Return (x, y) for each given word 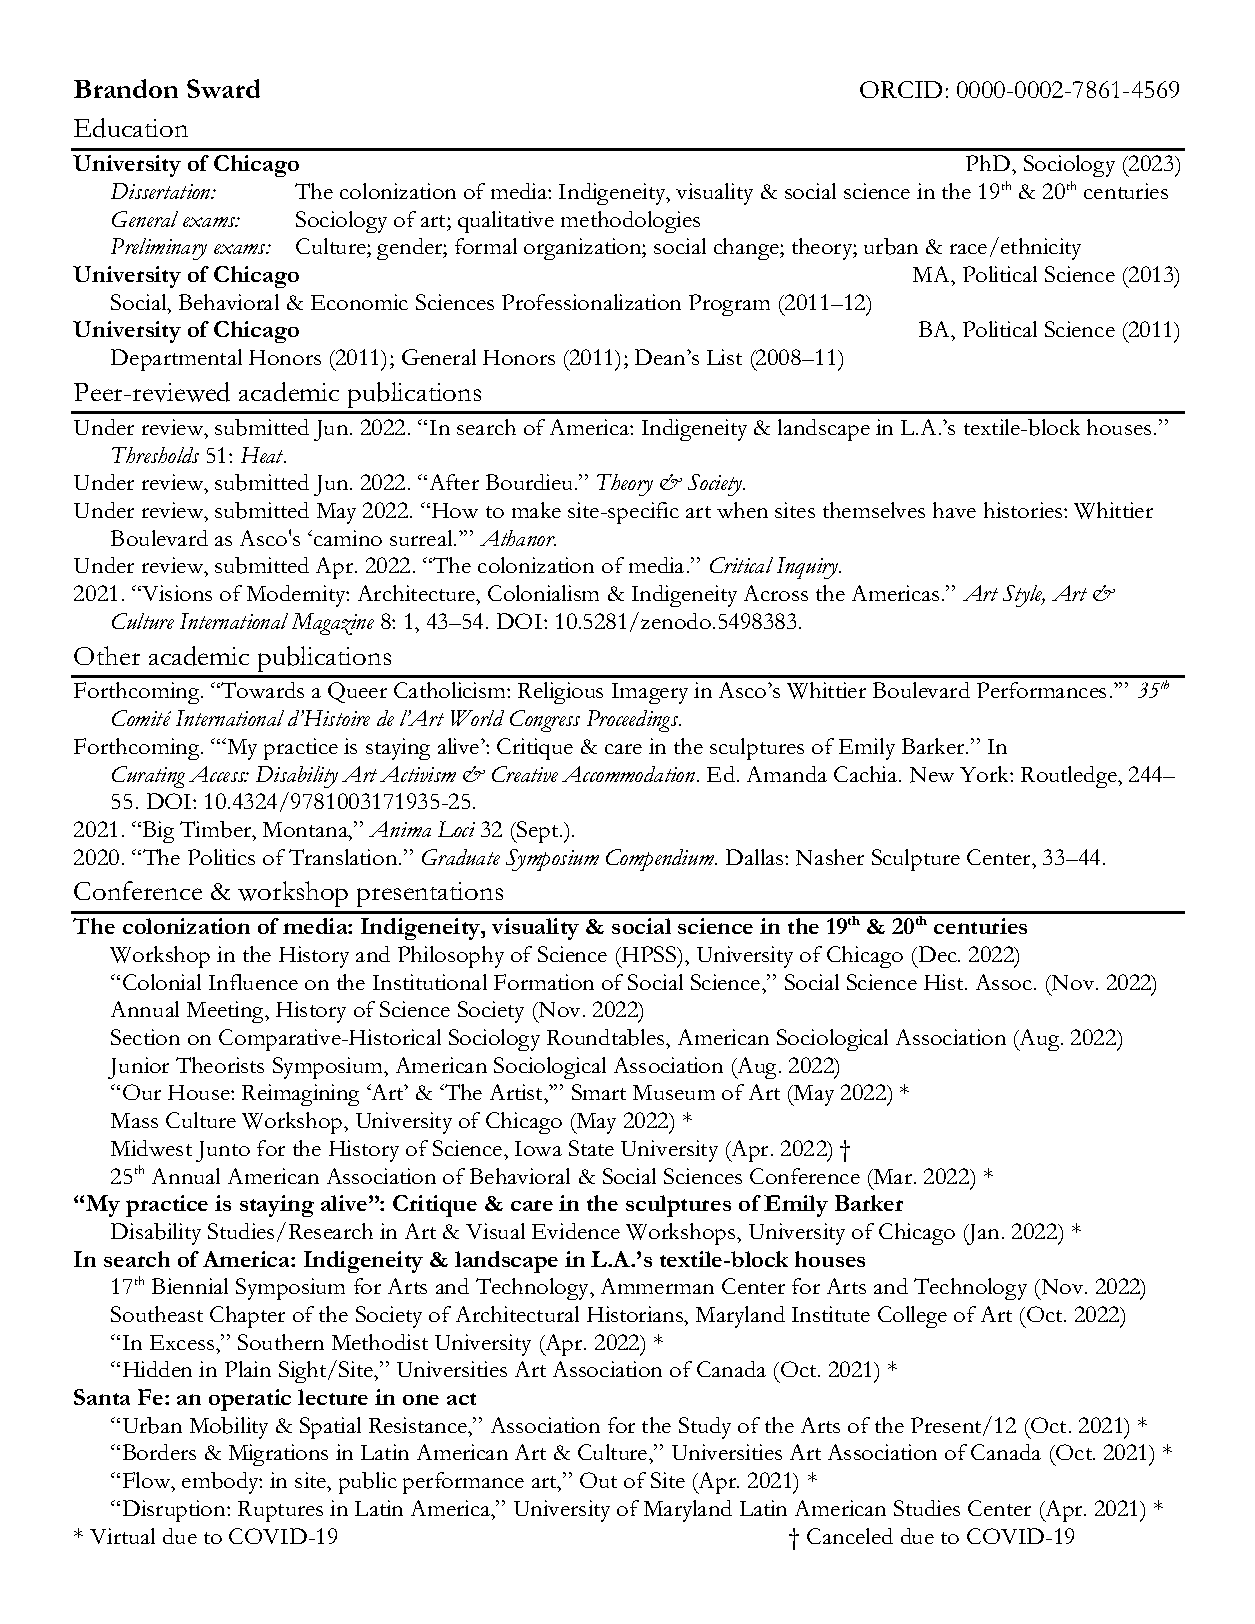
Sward (223, 88)
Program (729, 305)
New (932, 775)
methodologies (630, 222)
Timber (217, 829)
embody (222, 1483)
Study (705, 1428)
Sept (538, 832)
